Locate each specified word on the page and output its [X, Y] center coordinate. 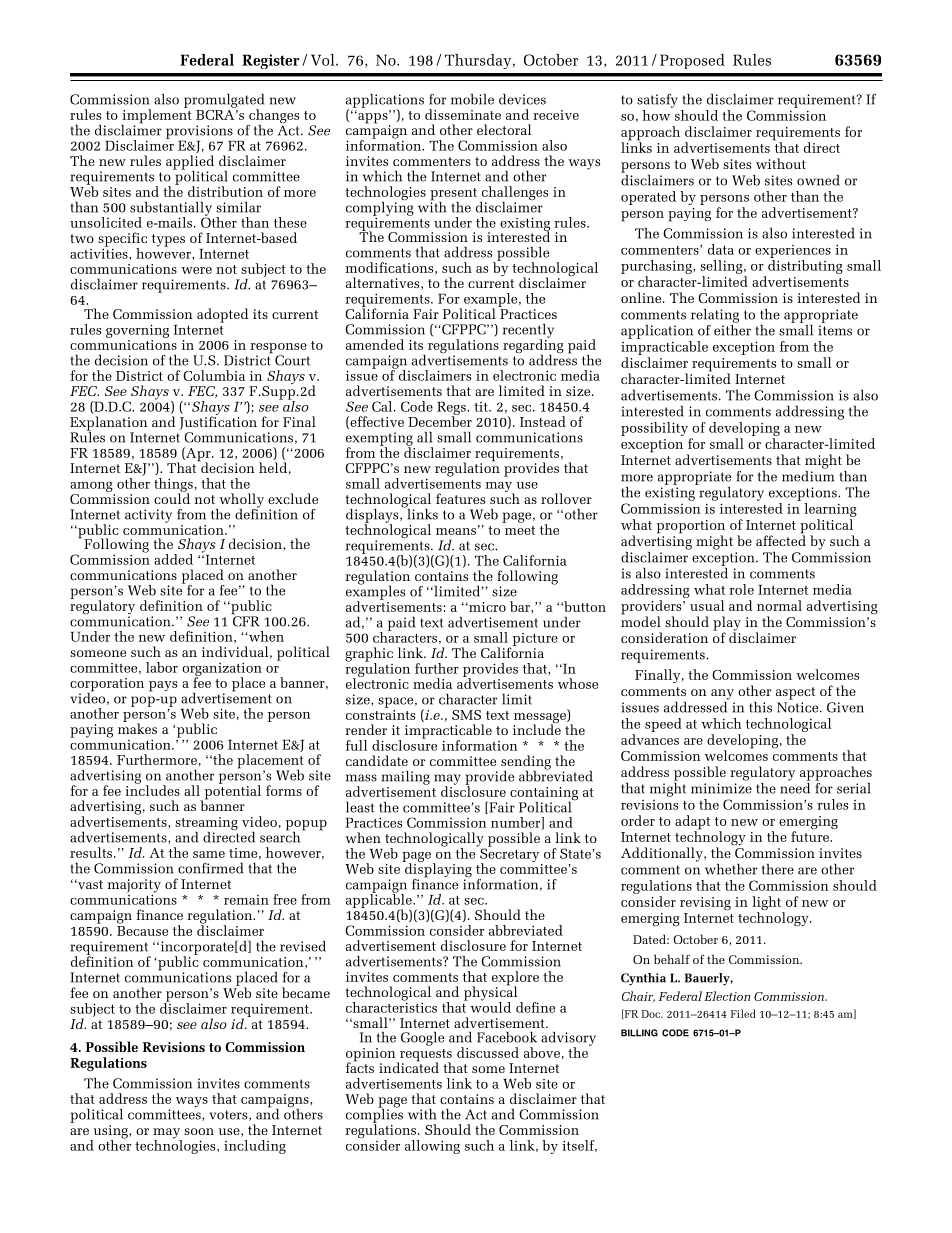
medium [808, 475]
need [795, 787]
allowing [432, 1147]
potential [231, 792]
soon [199, 1131]
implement [156, 116]
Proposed [692, 61]
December [440, 420]
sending [526, 763]
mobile [472, 99]
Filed [743, 1013]
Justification [218, 422]
